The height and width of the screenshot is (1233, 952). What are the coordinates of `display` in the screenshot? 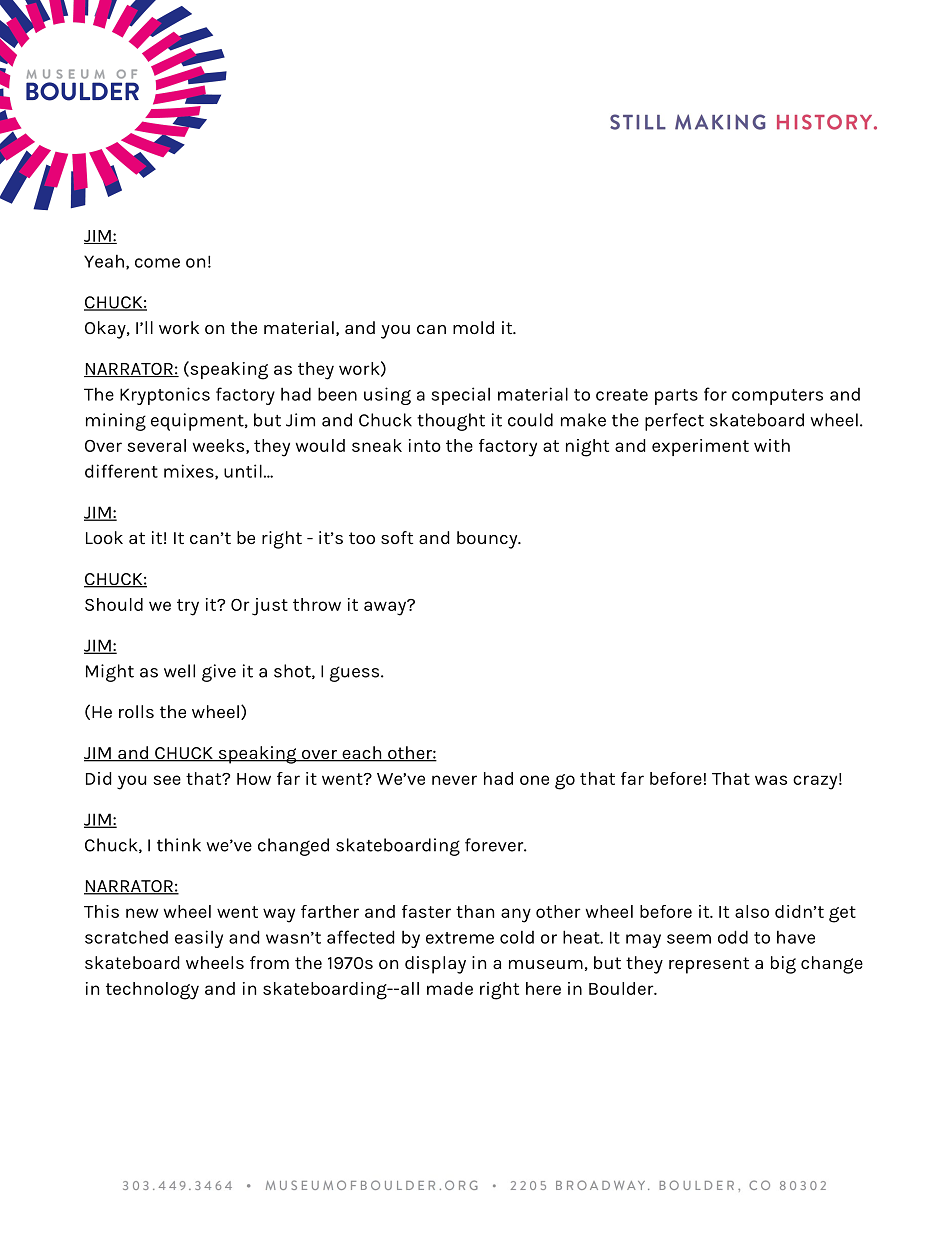 It's located at (435, 965).
